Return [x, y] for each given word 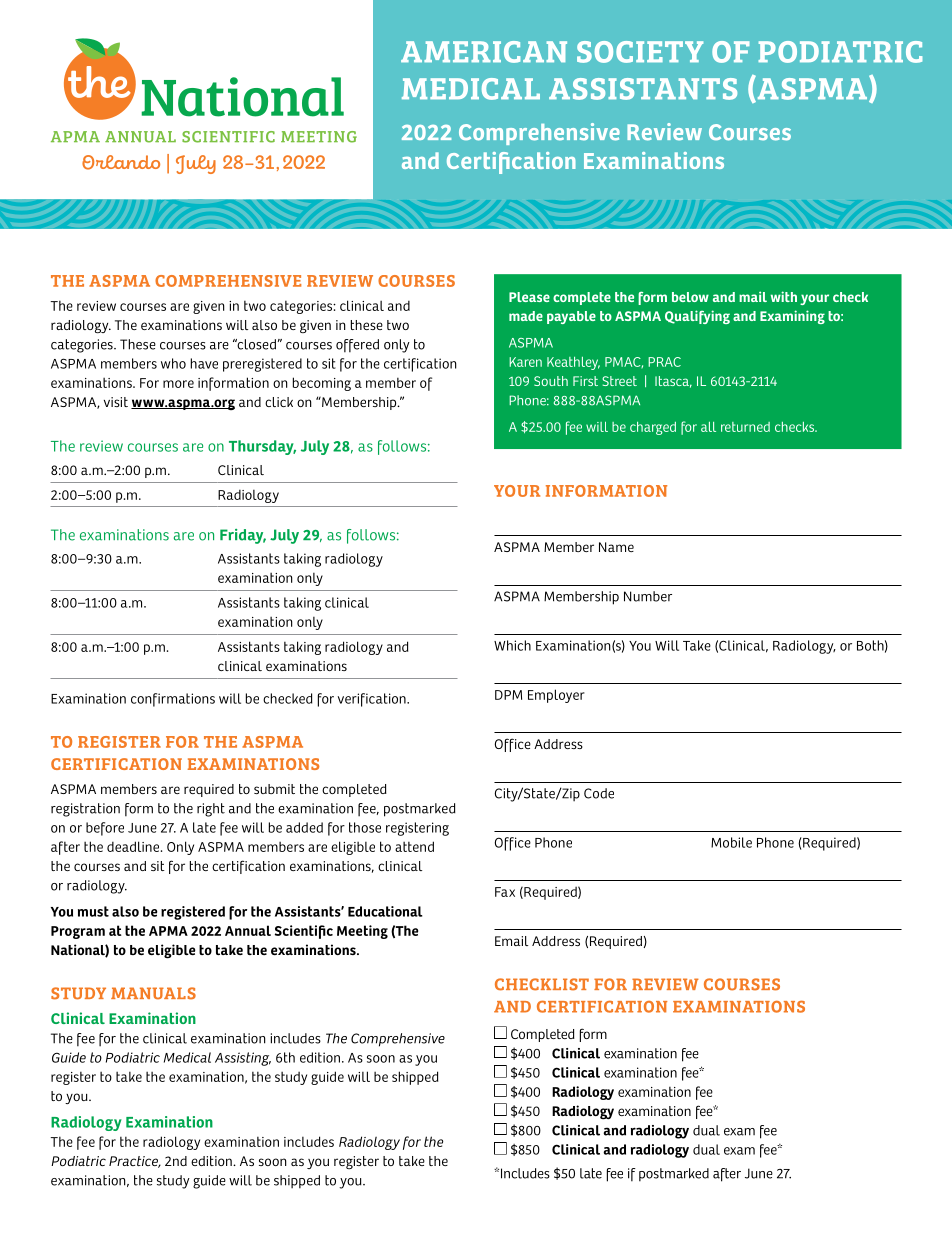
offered [357, 346]
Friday [243, 536]
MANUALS [153, 993]
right [211, 810]
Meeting [362, 932]
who [173, 363]
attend [414, 846]
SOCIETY [640, 52]
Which [512, 645]
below [690, 297]
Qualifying [697, 317]
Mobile [731, 842]
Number [648, 596]
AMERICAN [484, 52]
